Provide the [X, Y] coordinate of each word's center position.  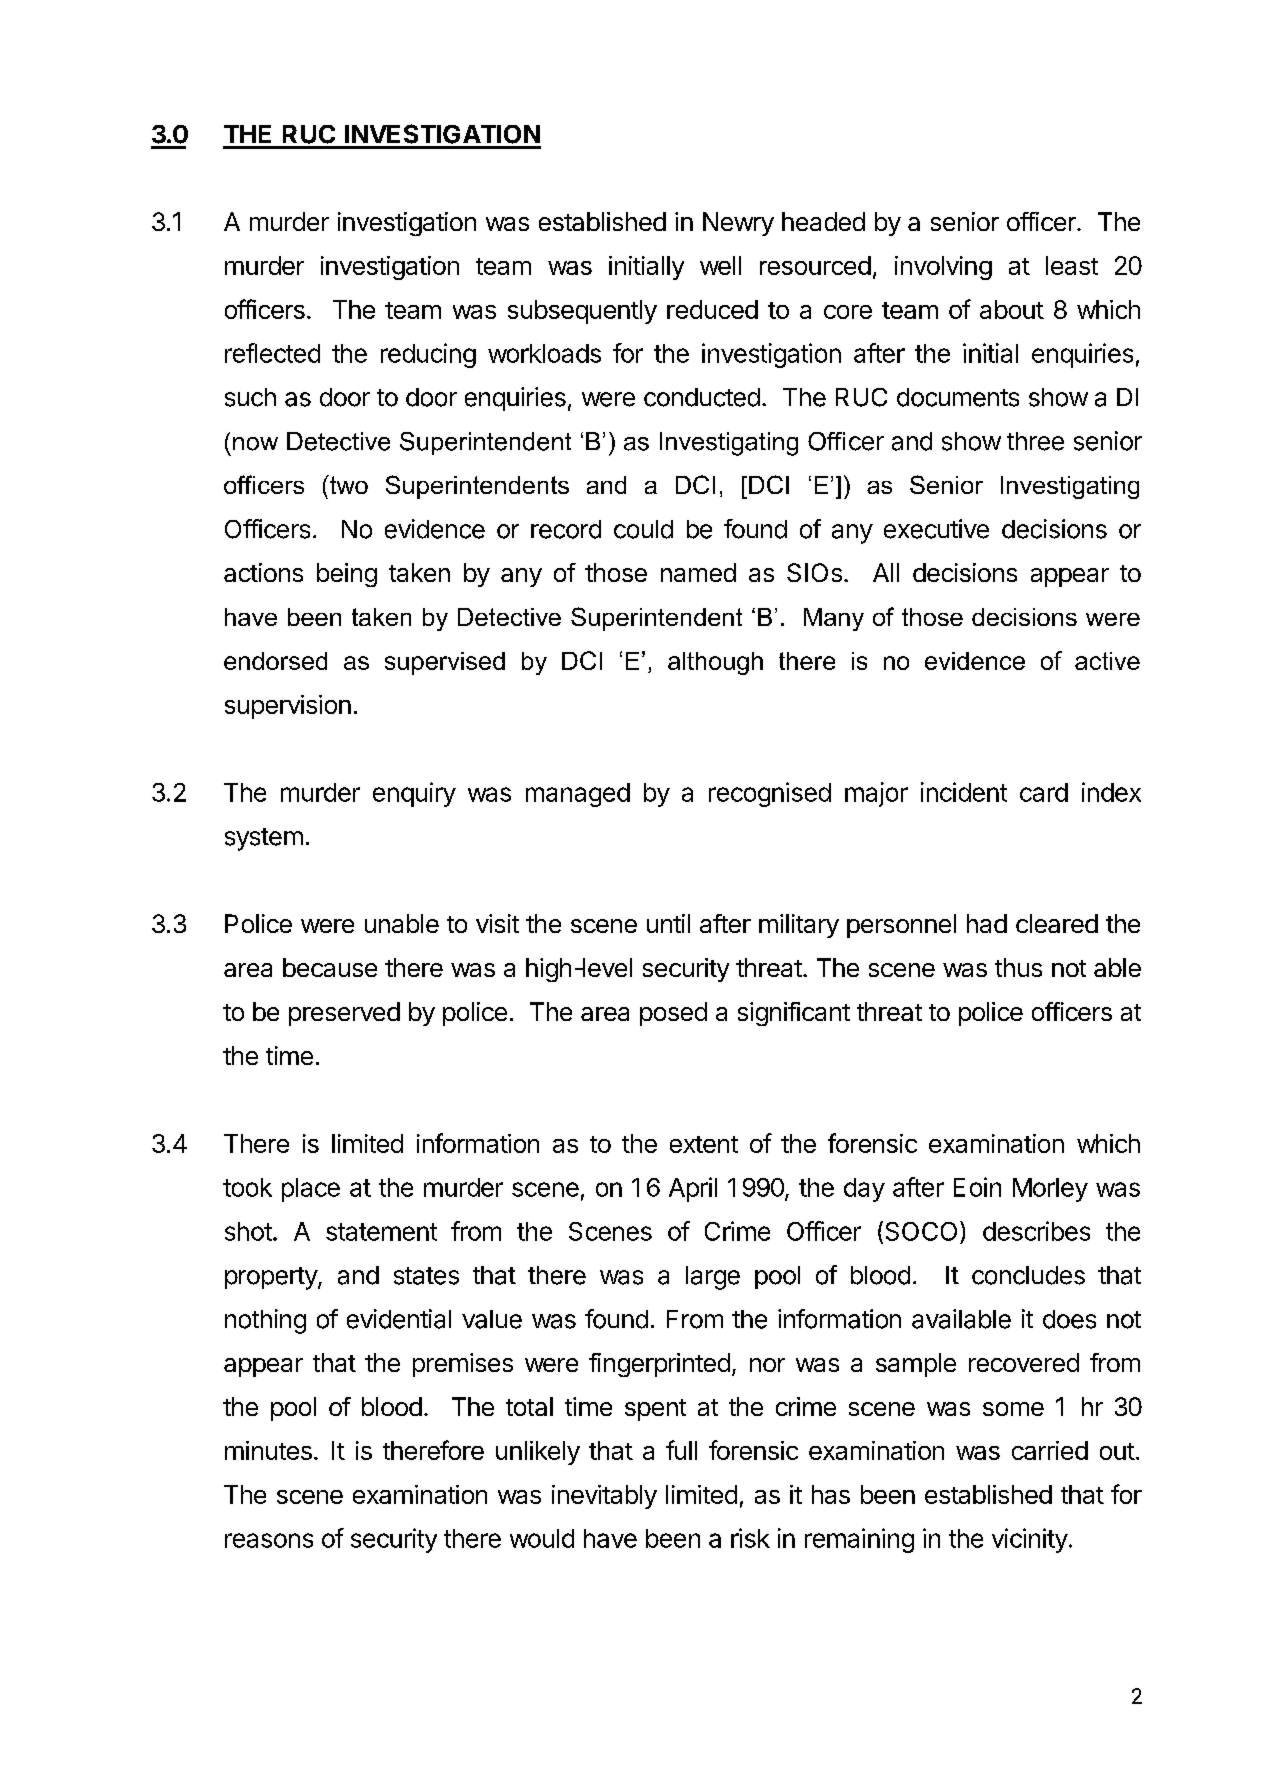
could [643, 529]
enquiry [414, 794]
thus [1018, 967]
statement [381, 1232]
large [713, 1278]
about [1012, 309]
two [347, 484]
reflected [272, 353]
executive [936, 529]
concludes [1028, 1275]
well [720, 265]
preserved [344, 1014]
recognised [770, 794]
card [1044, 792]
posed [673, 1014]
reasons [269, 1540]
